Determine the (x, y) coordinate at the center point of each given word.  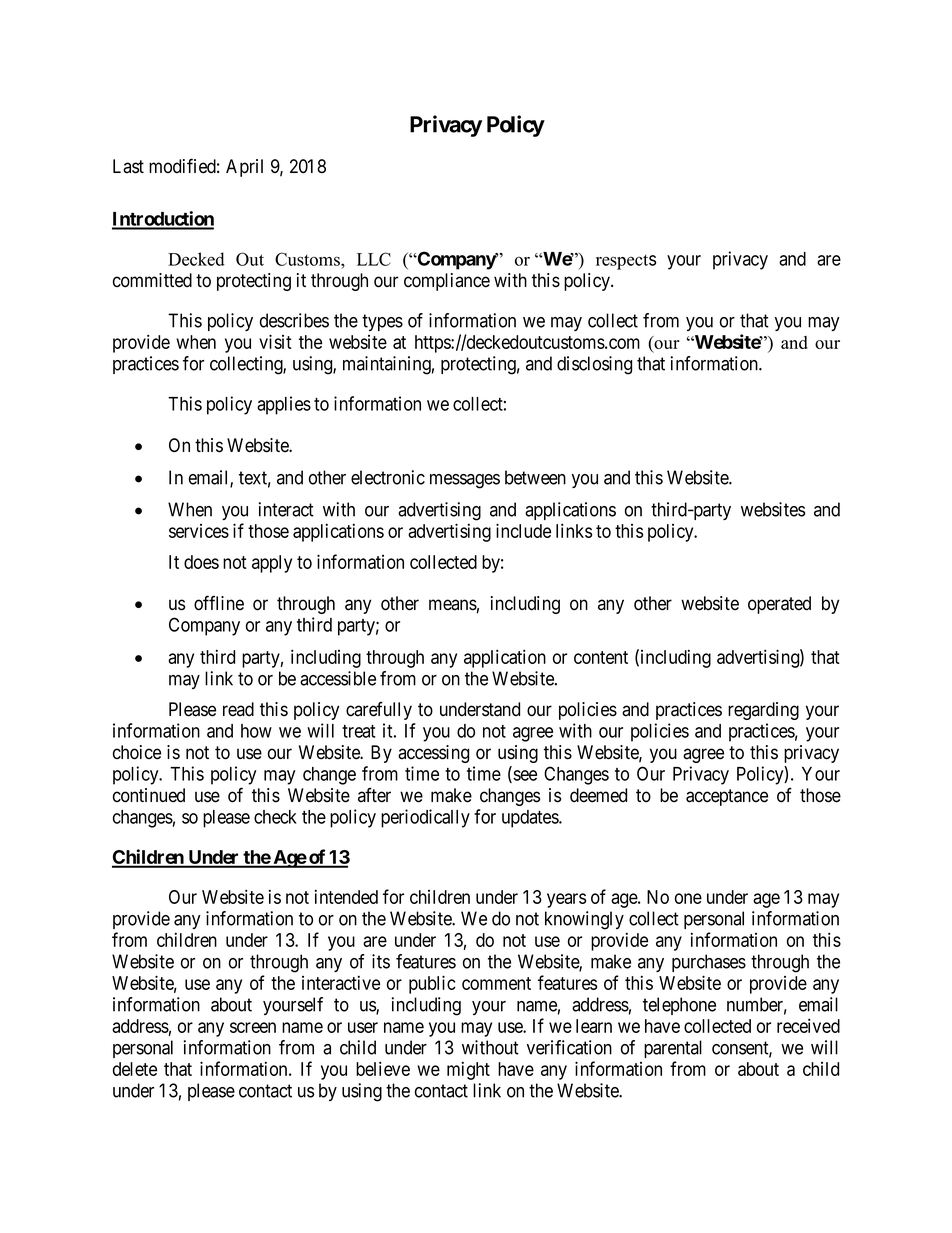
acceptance (727, 797)
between (535, 477)
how (256, 731)
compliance (447, 282)
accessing (433, 754)
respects (626, 262)
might (468, 1070)
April (244, 168)
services (199, 531)
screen (253, 1027)
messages (465, 481)
